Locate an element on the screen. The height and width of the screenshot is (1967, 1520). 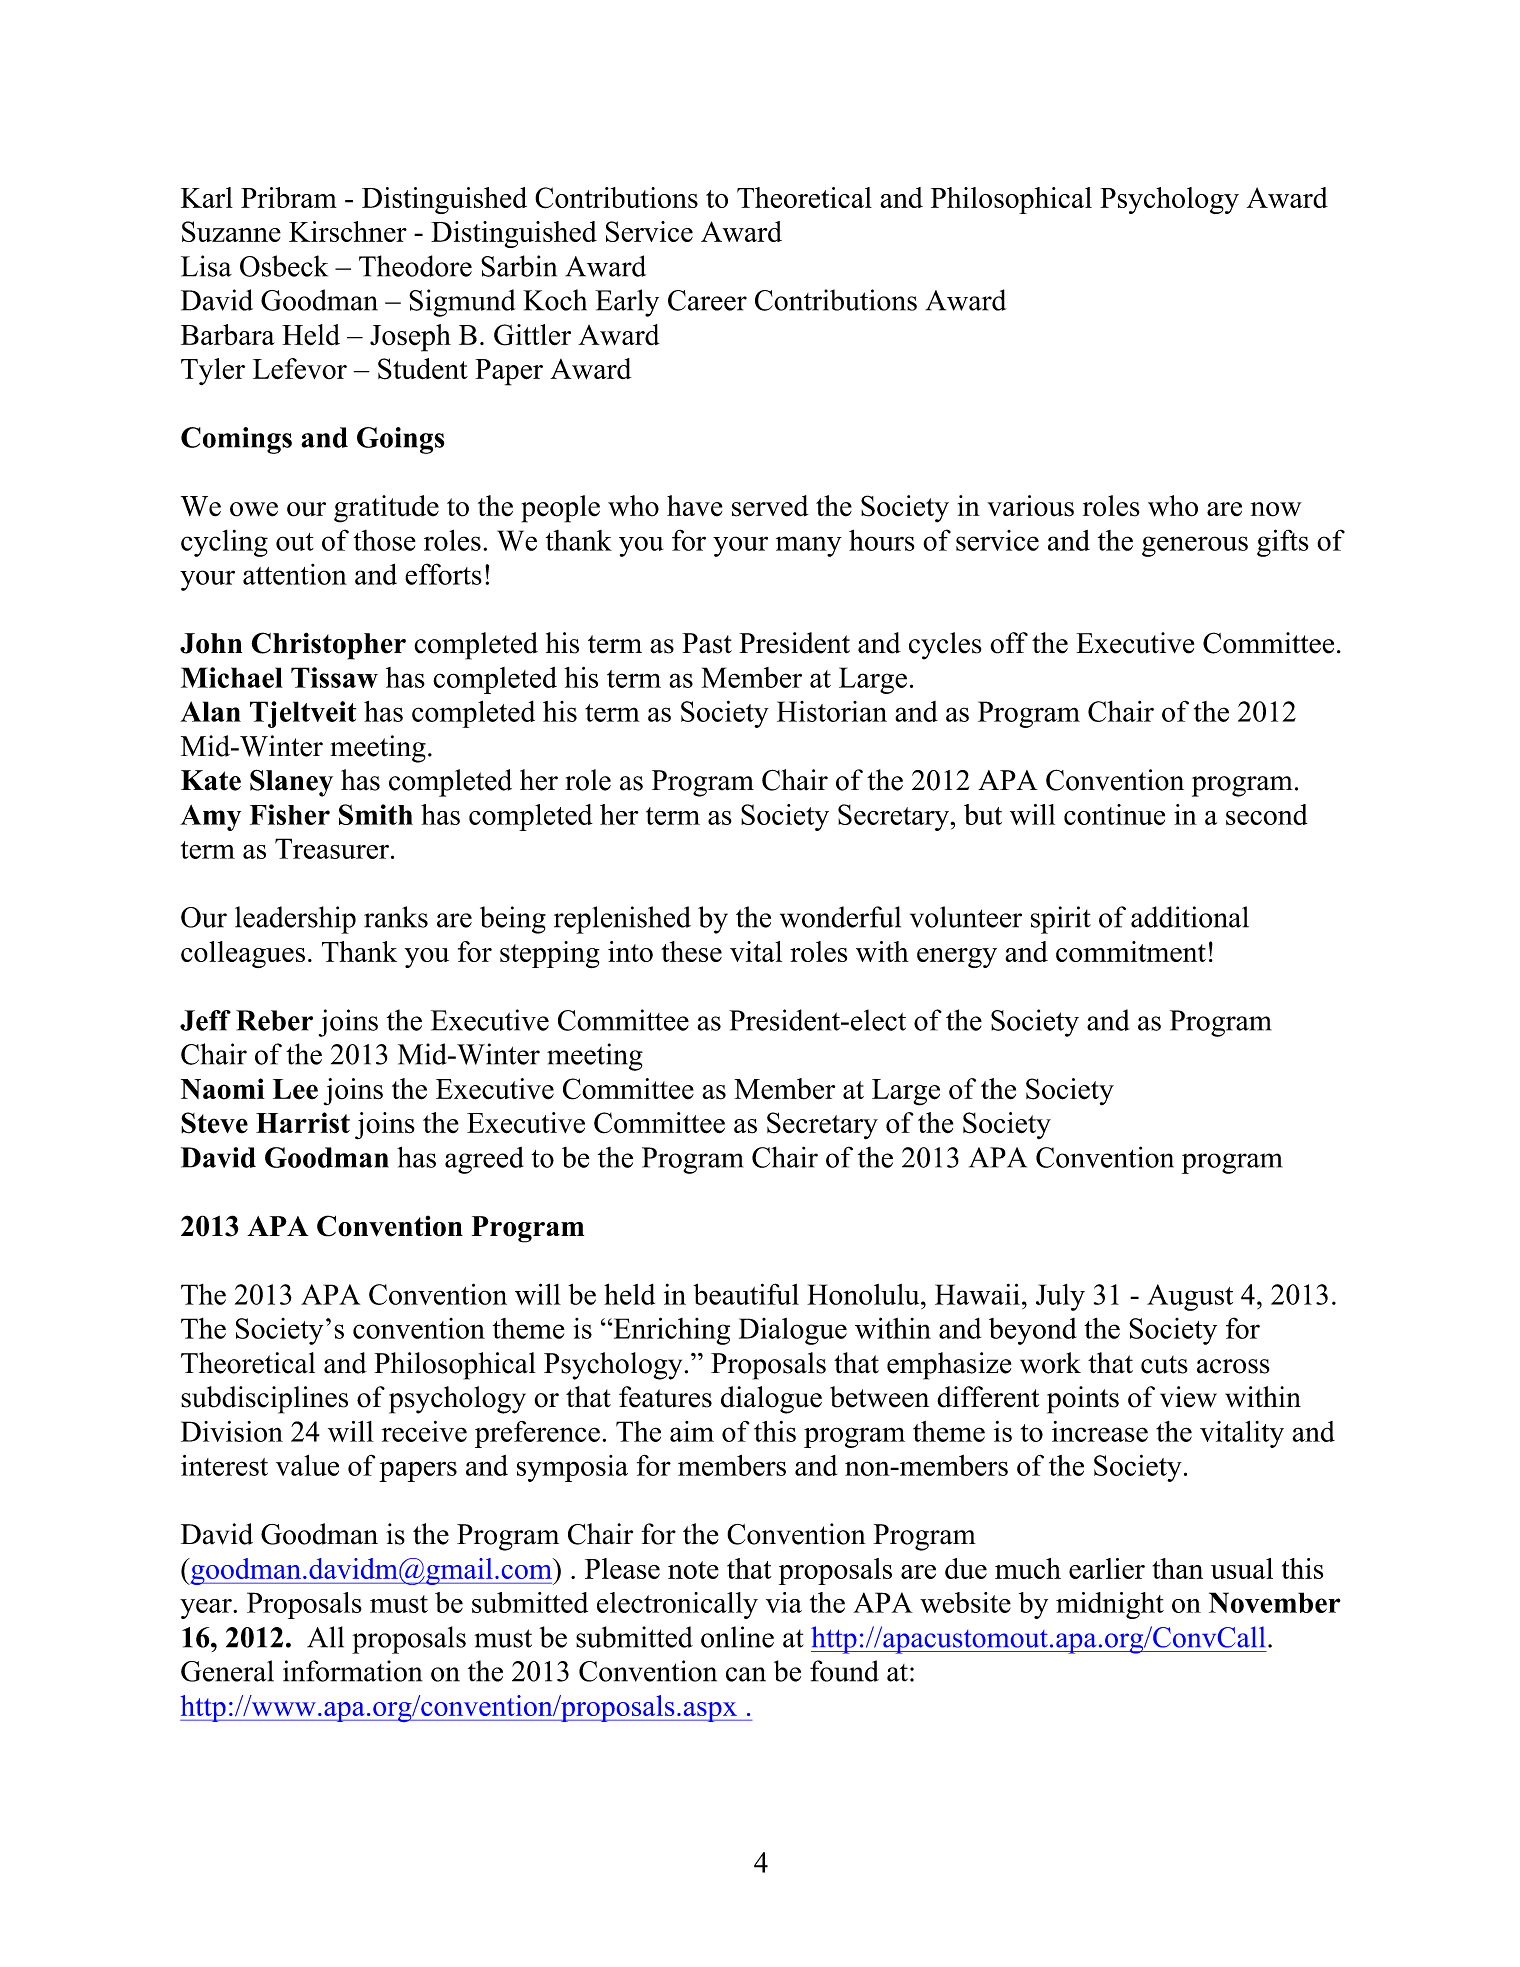
these is located at coordinates (691, 951).
